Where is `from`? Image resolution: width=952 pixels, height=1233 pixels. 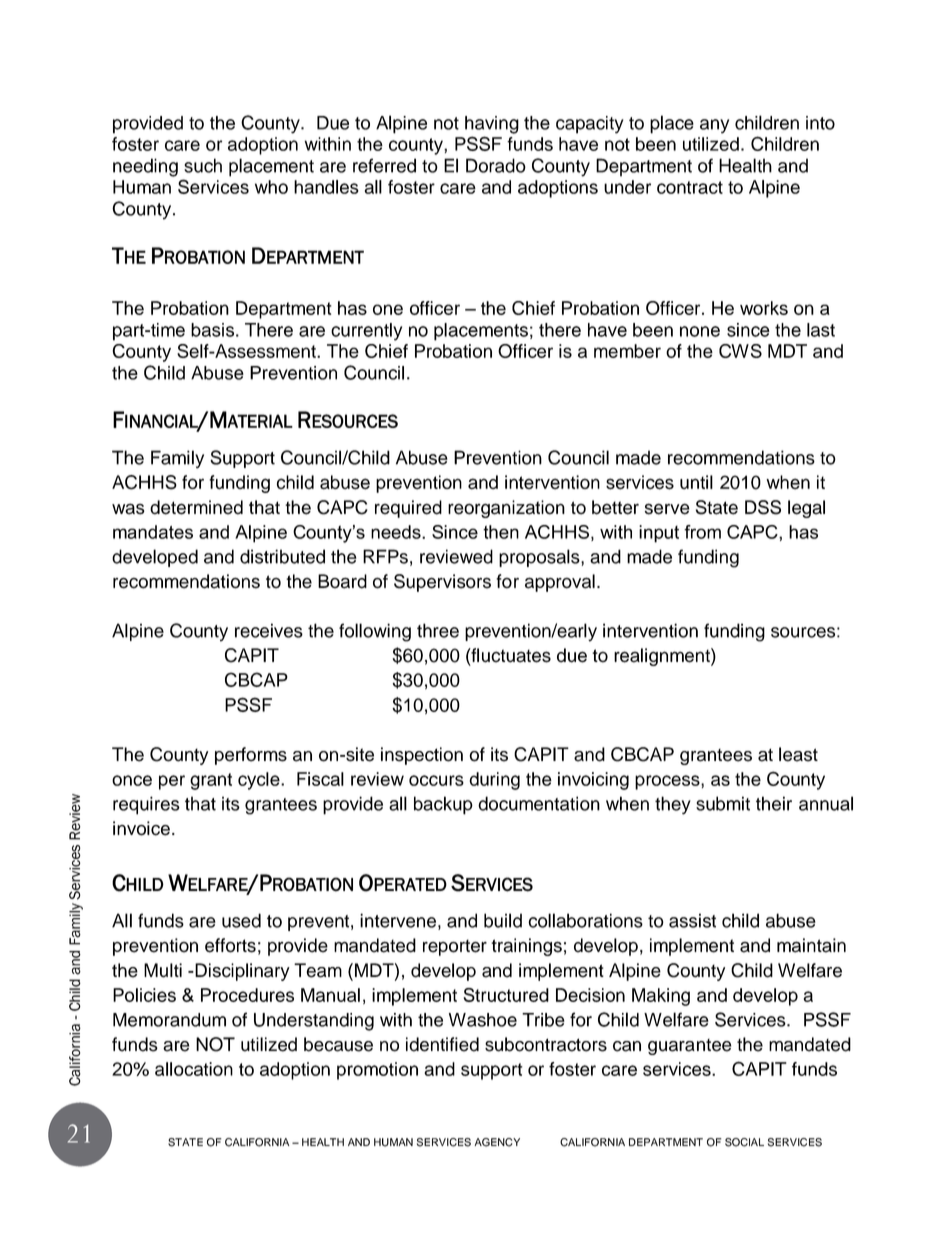
from is located at coordinates (702, 532).
